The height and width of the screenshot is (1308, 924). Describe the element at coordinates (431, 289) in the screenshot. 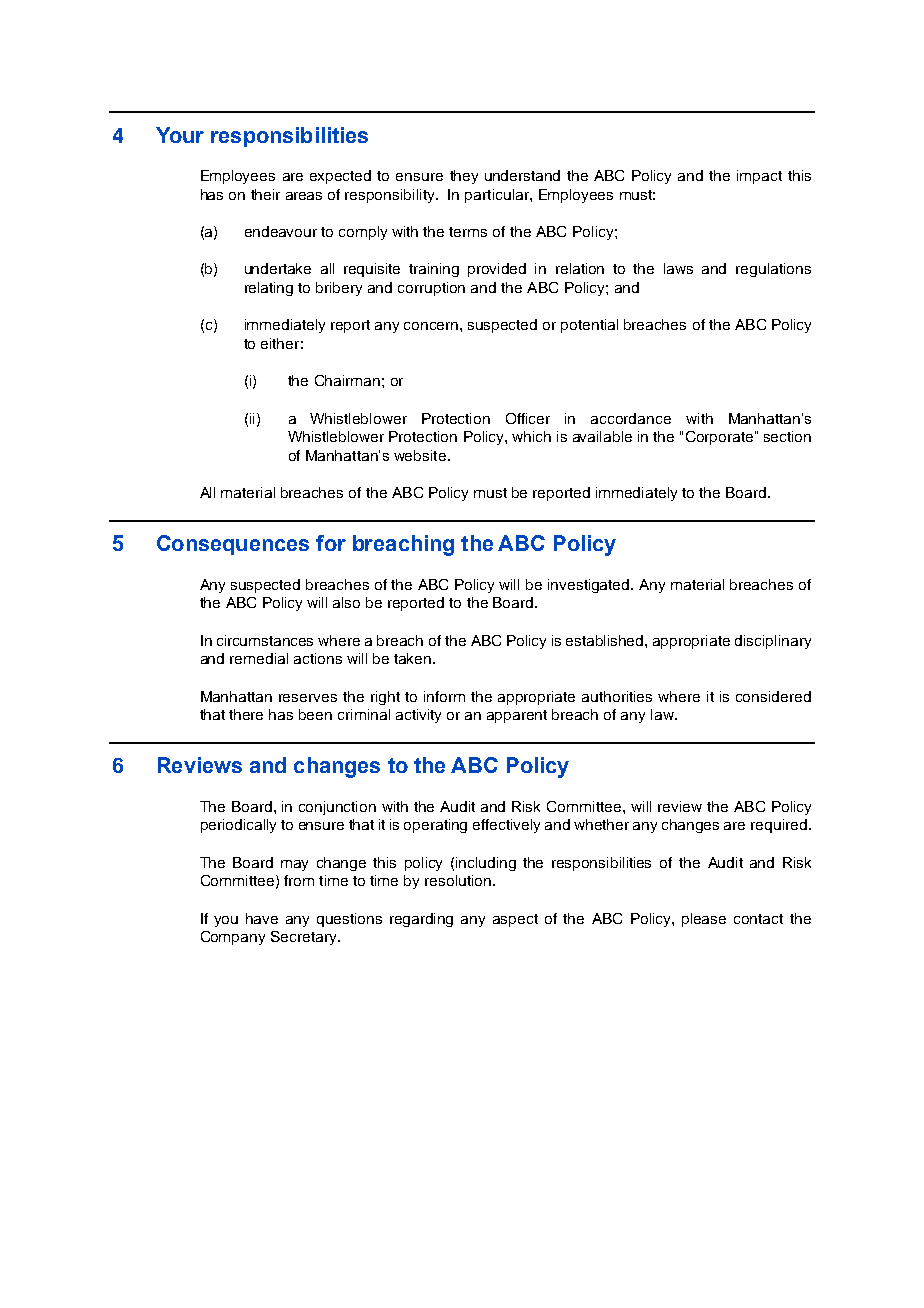

I see `corruption` at that location.
